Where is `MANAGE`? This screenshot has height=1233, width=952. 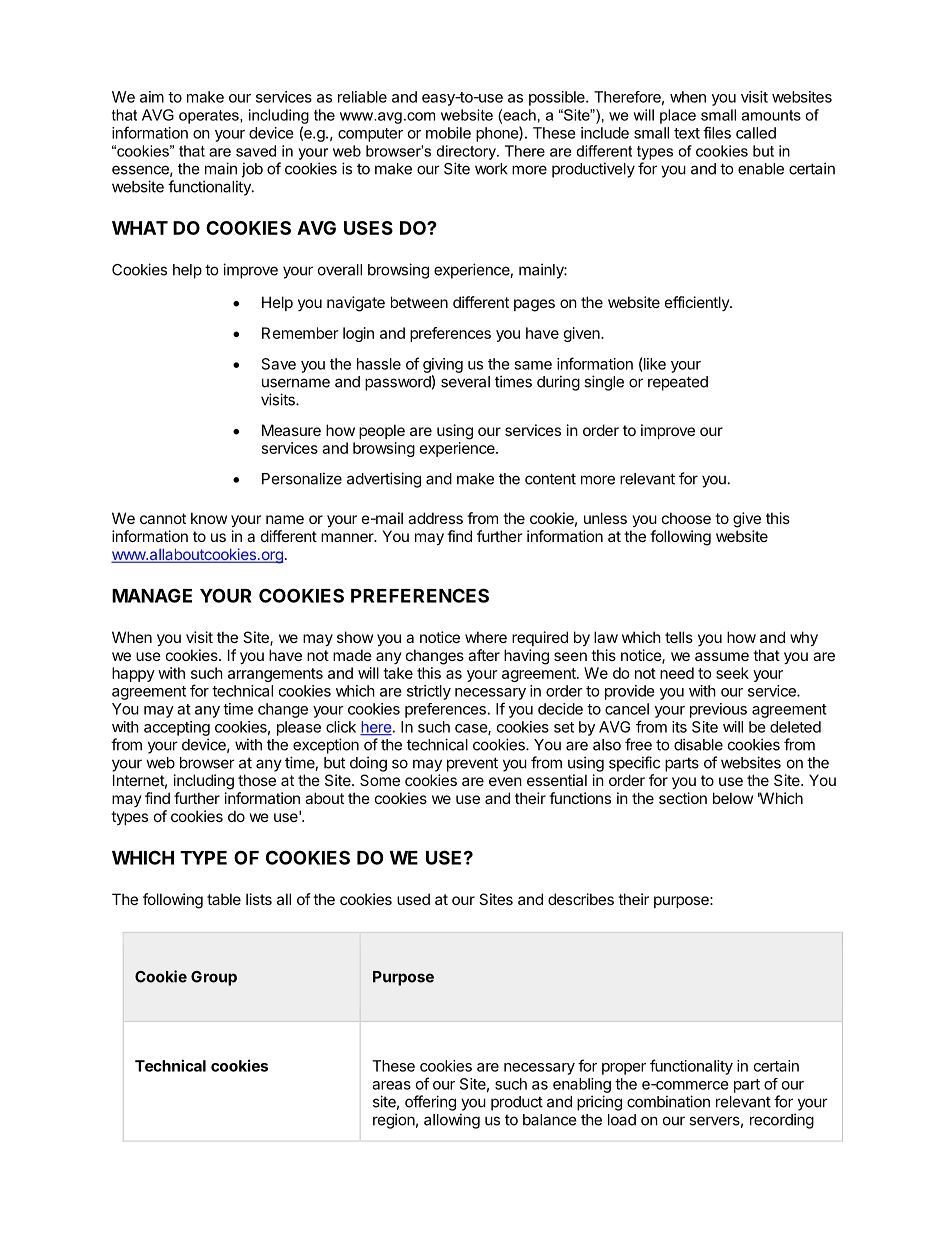
MANAGE is located at coordinates (152, 595).
